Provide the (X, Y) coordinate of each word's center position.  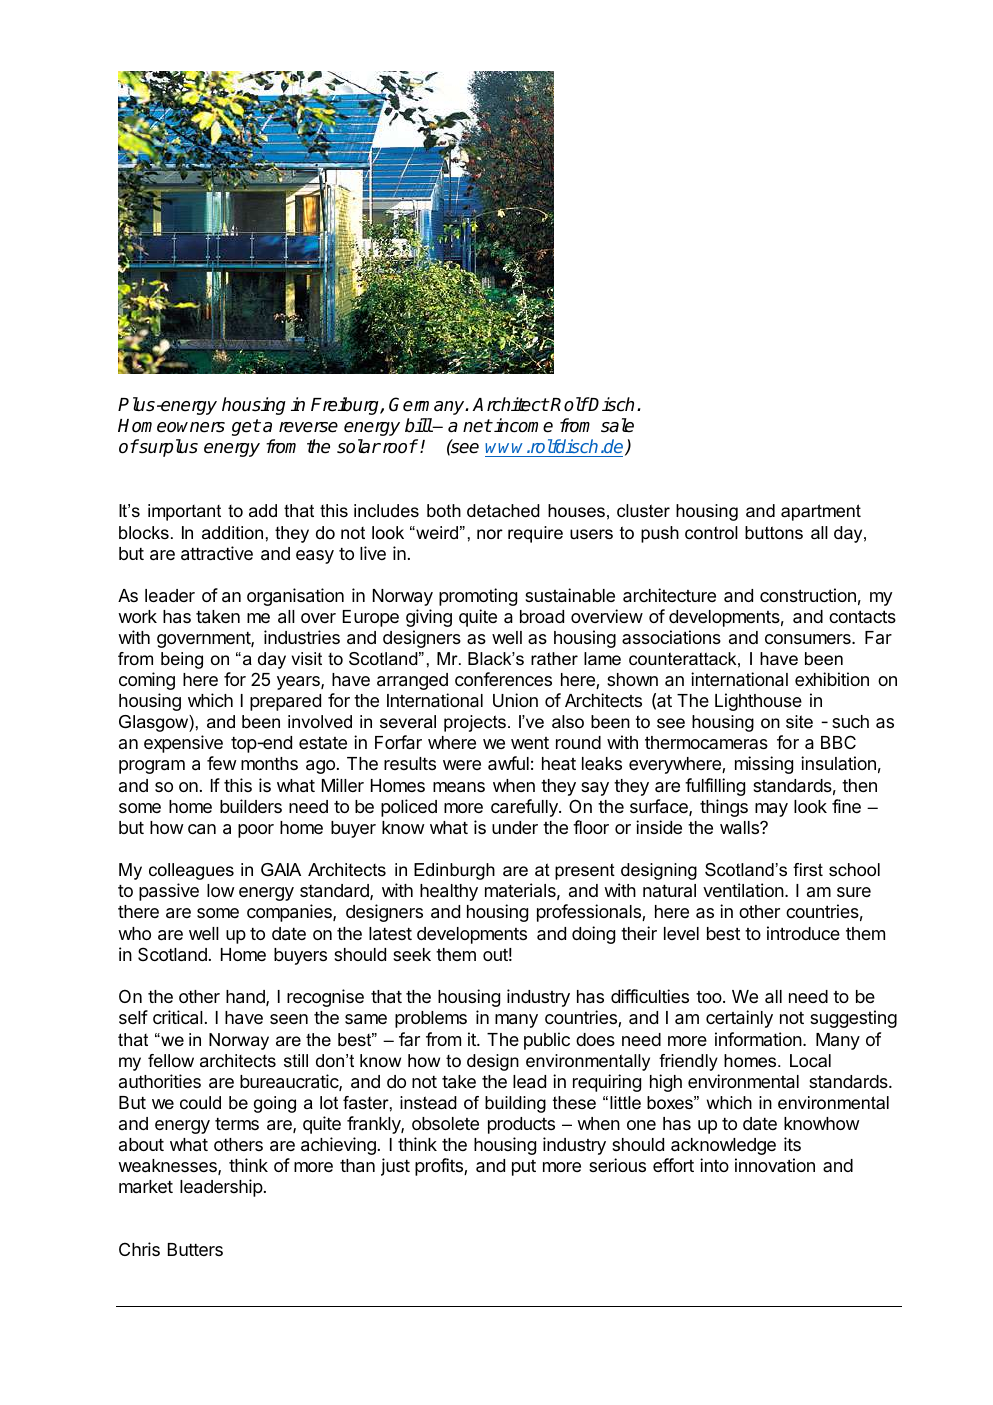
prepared (285, 702)
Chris (139, 1249)
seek (412, 954)
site (799, 722)
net (477, 426)
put (524, 1168)
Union (515, 700)
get (246, 427)
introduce (803, 933)
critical (178, 1017)
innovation (775, 1165)
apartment (821, 512)
